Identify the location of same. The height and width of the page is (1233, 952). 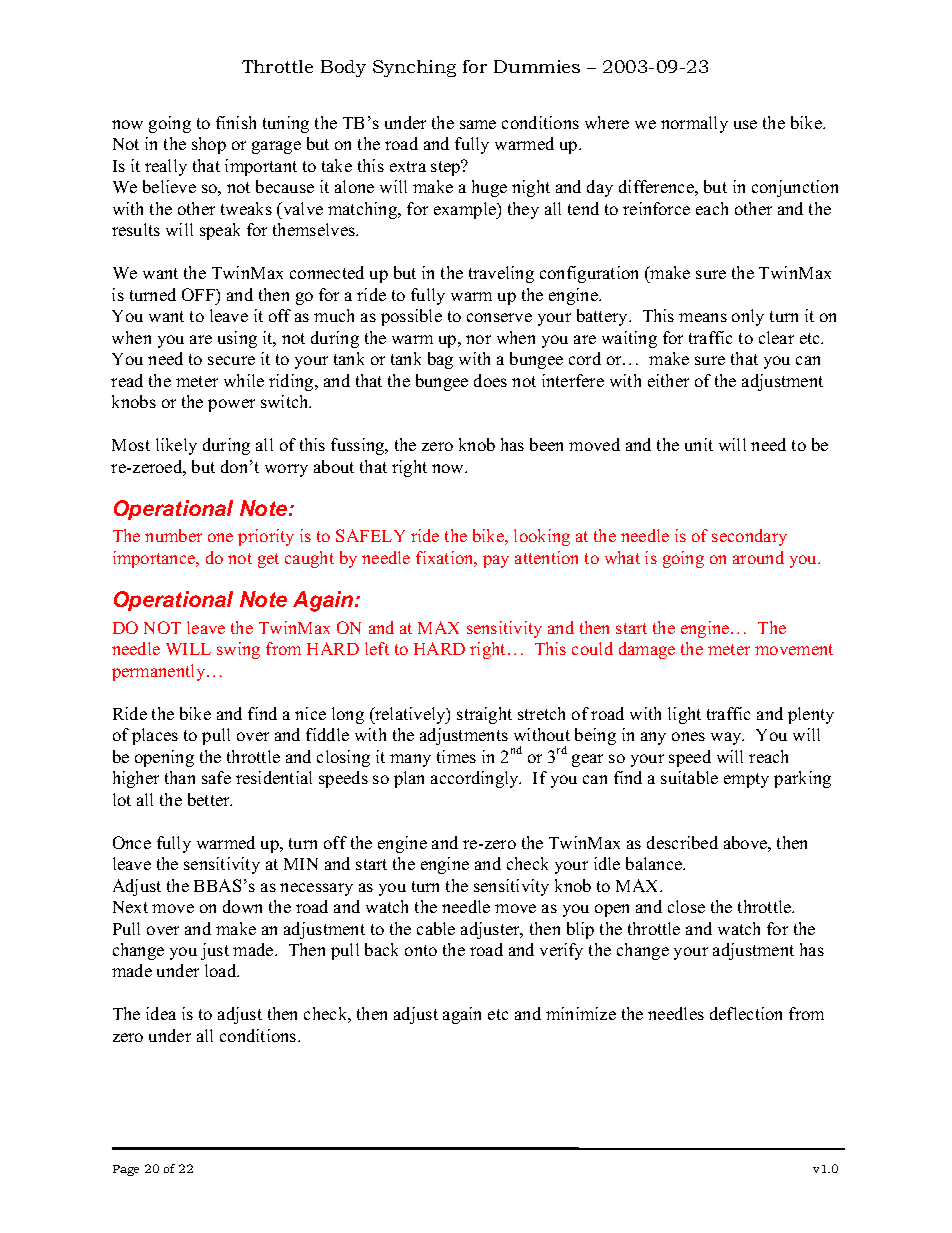
(478, 124).
